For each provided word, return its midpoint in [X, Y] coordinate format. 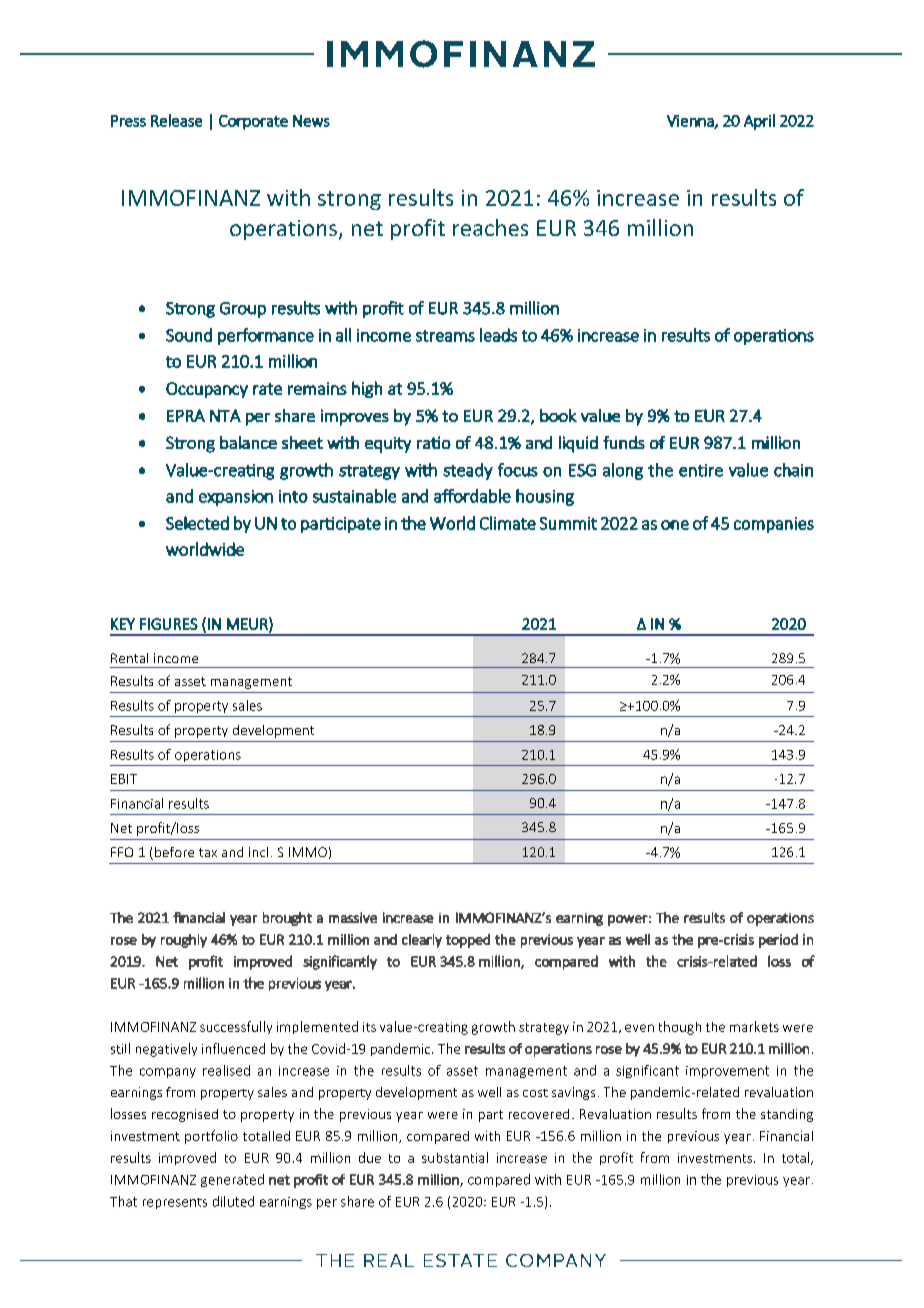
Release [176, 120]
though [680, 1028]
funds [624, 442]
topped [468, 941]
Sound [189, 335]
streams [445, 336]
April [759, 122]
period [778, 941]
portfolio [211, 1137]
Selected [197, 523]
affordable [472, 496]
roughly [184, 941]
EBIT [124, 779]
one [675, 525]
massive [353, 917]
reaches [490, 227]
